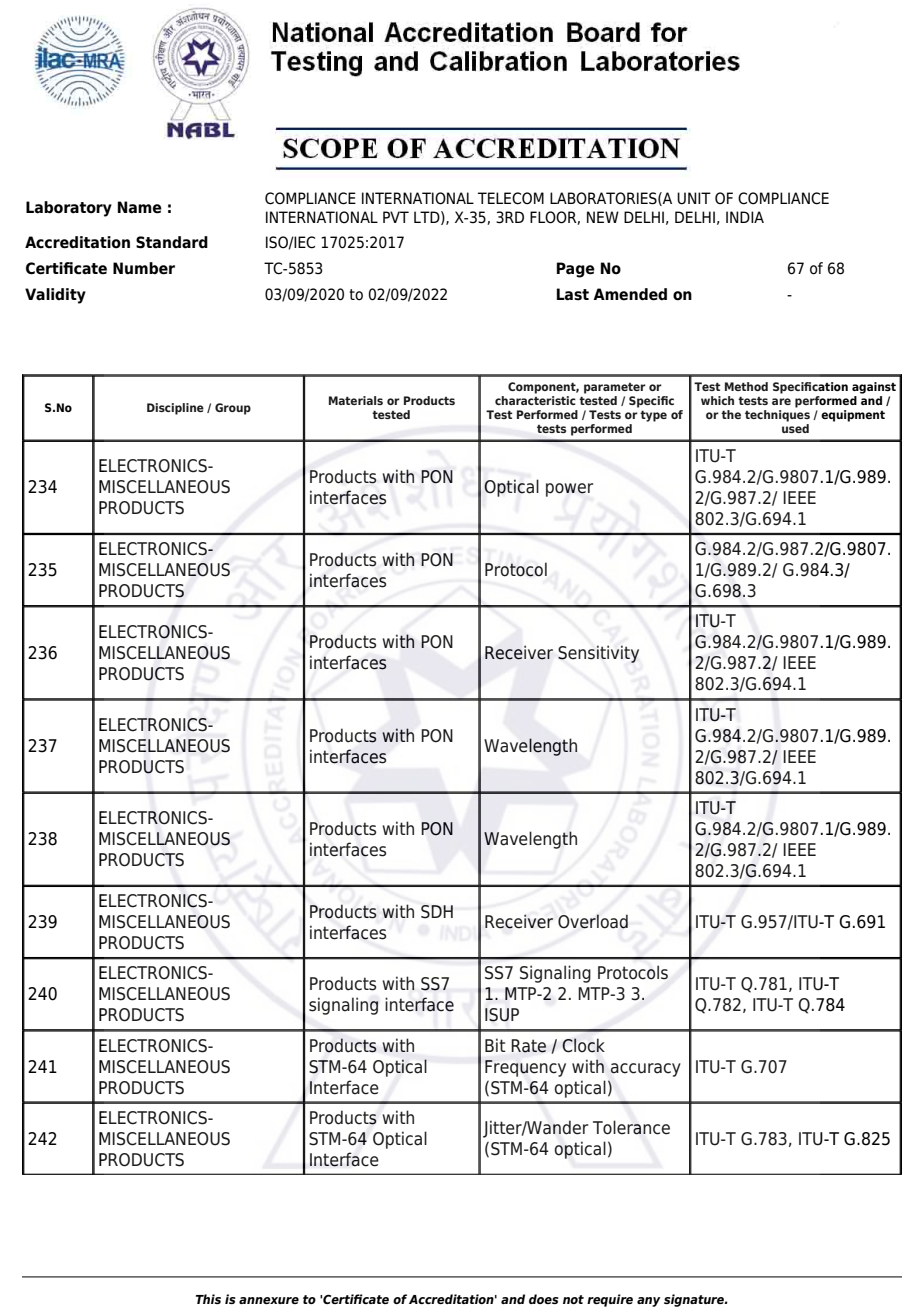 Image resolution: width=924 pixels, height=1308 pixels. Describe the element at coordinates (745, 217) in the document. I see `INDIA` at that location.
